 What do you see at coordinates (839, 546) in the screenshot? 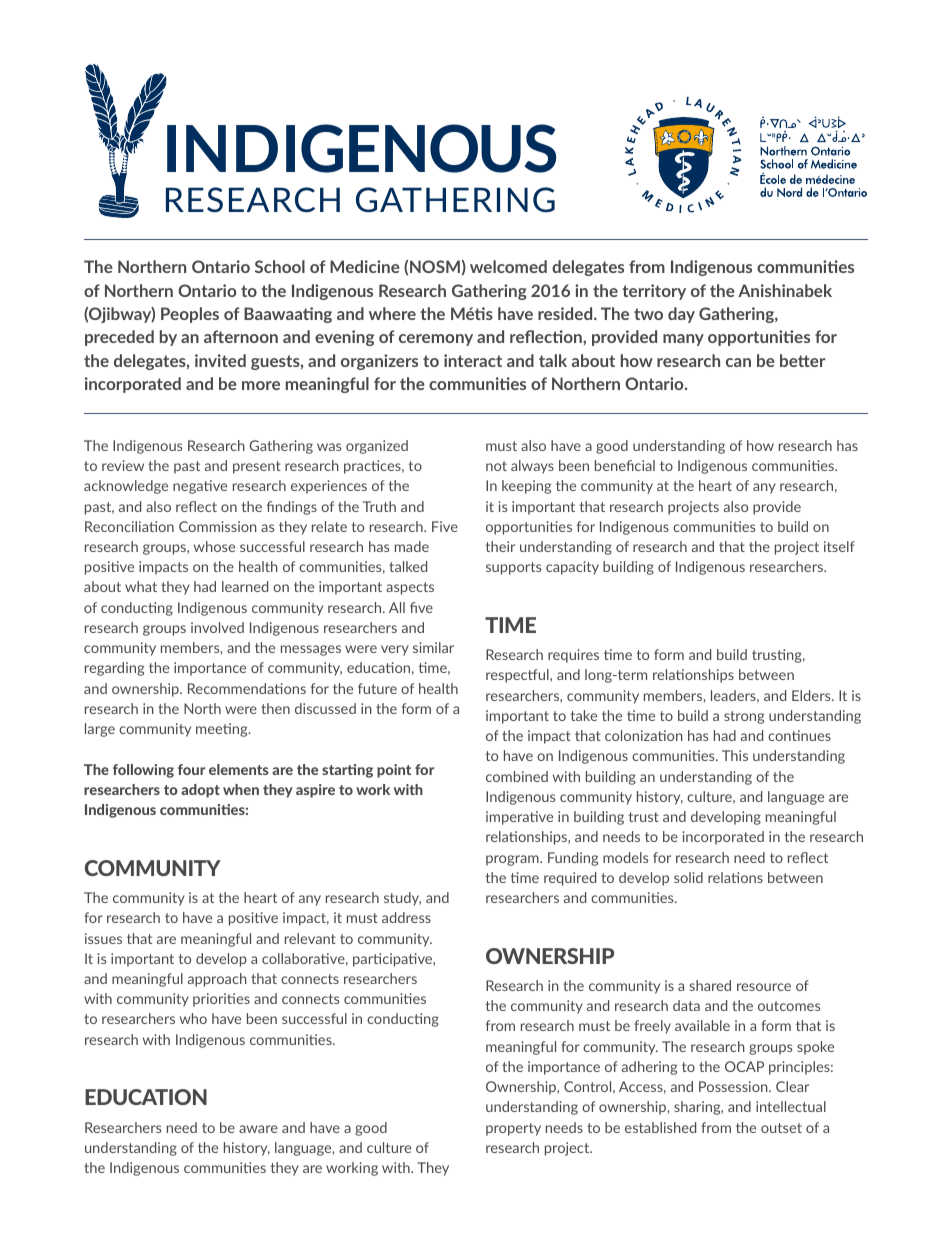
I see `itself` at bounding box center [839, 546].
